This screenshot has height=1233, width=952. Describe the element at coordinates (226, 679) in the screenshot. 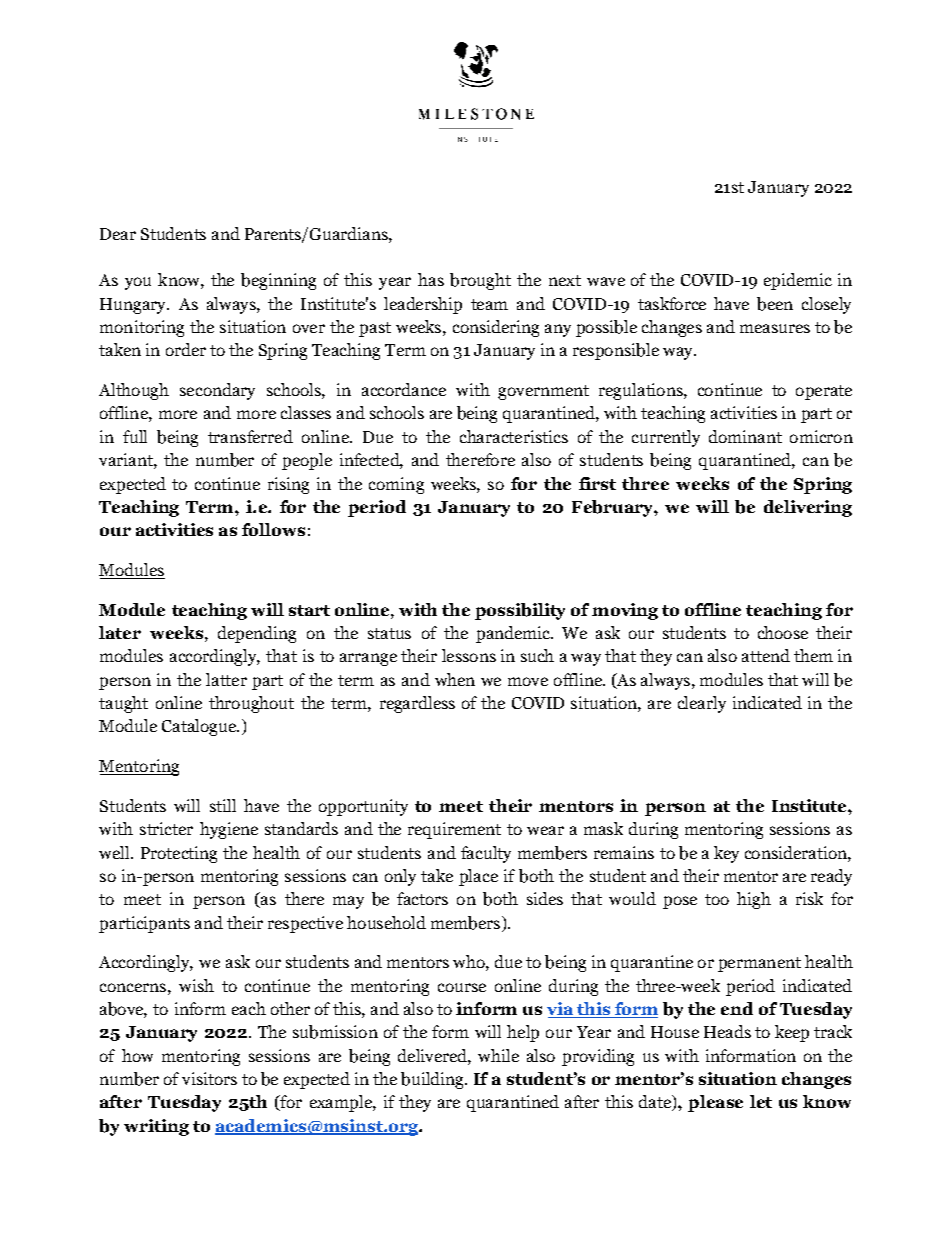

I see `latter` at that location.
